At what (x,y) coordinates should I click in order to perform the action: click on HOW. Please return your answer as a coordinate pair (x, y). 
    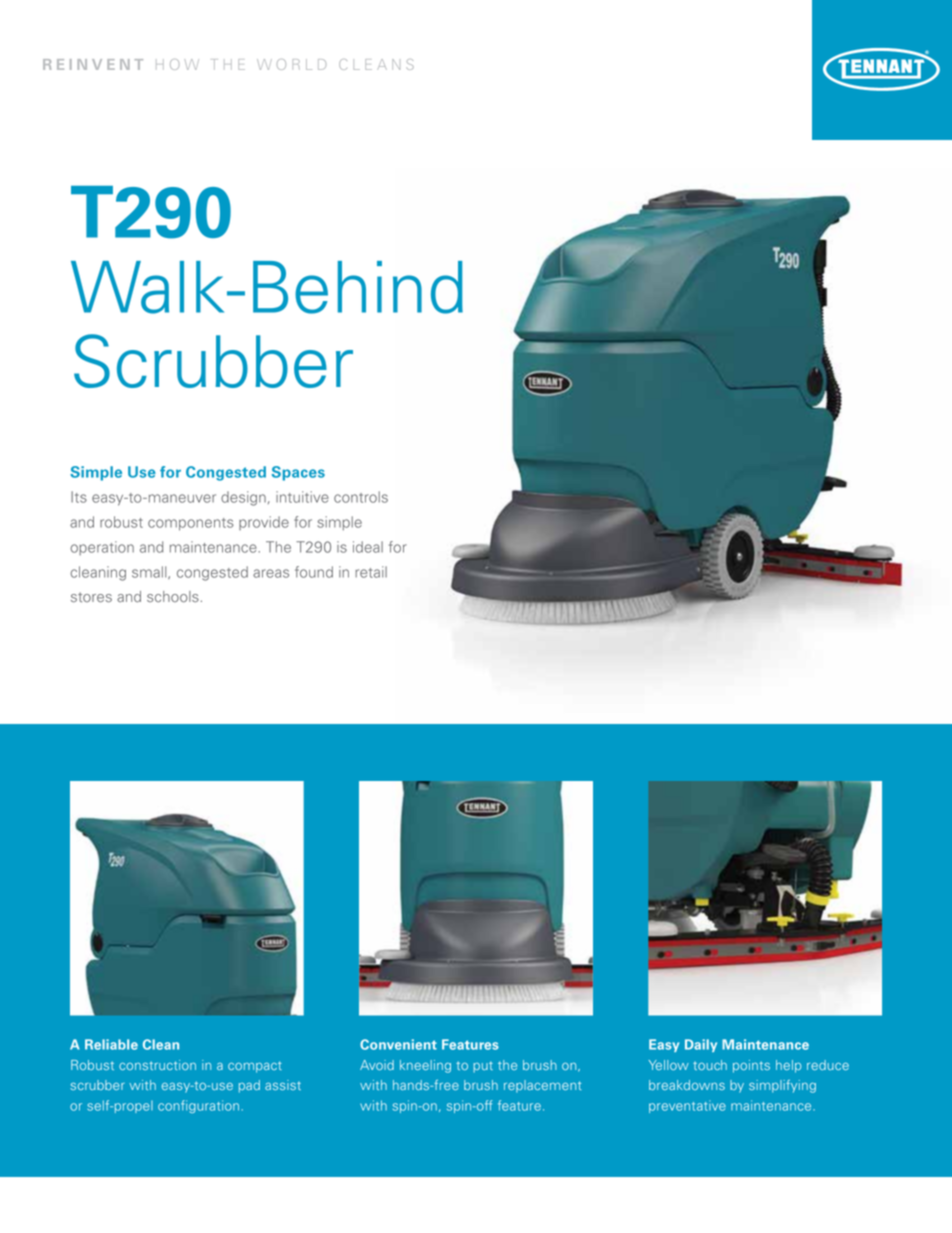
    Looking at the image, I should click on (177, 64).
